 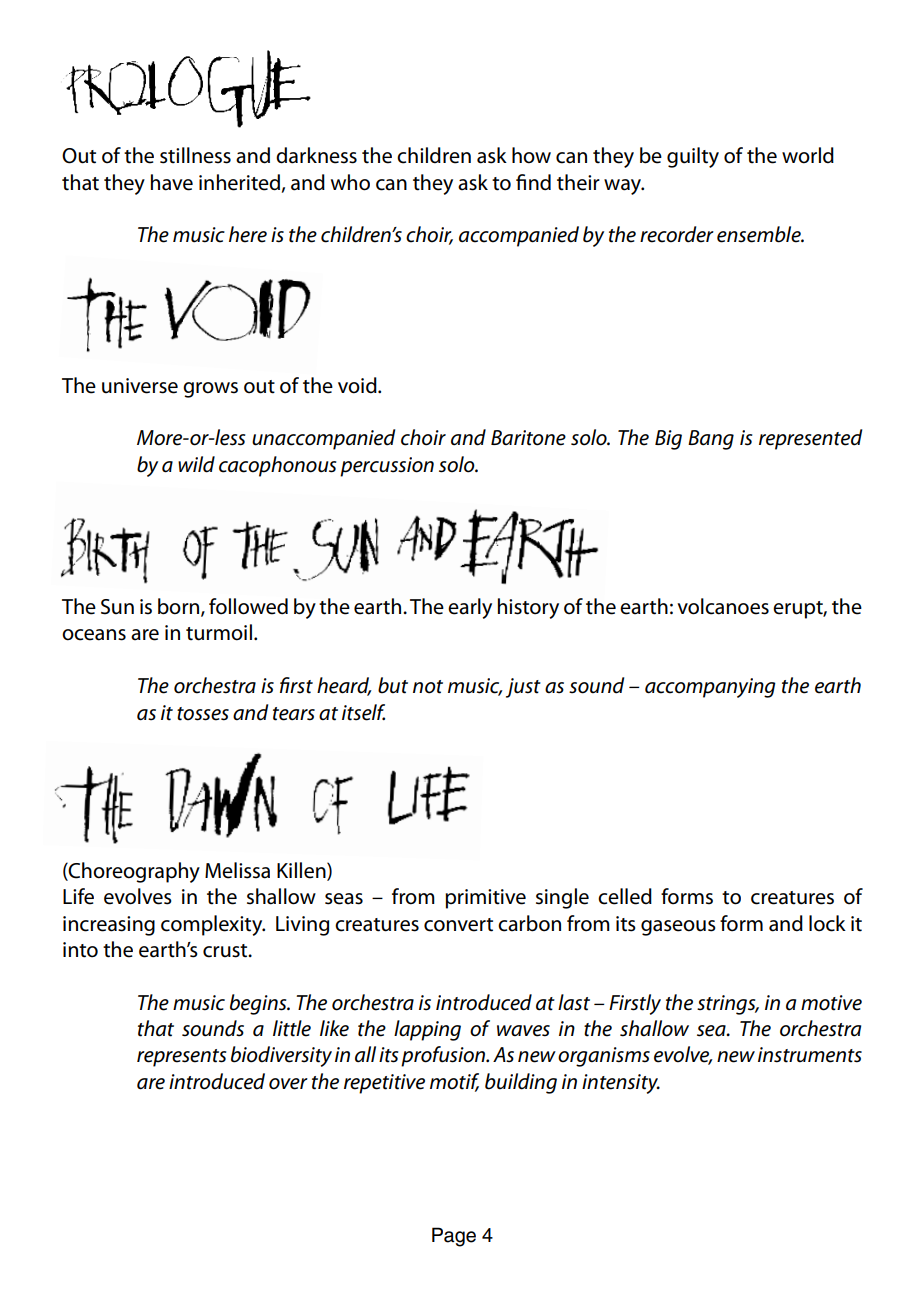 What do you see at coordinates (710, 688) in the image?
I see `accompanying` at bounding box center [710, 688].
